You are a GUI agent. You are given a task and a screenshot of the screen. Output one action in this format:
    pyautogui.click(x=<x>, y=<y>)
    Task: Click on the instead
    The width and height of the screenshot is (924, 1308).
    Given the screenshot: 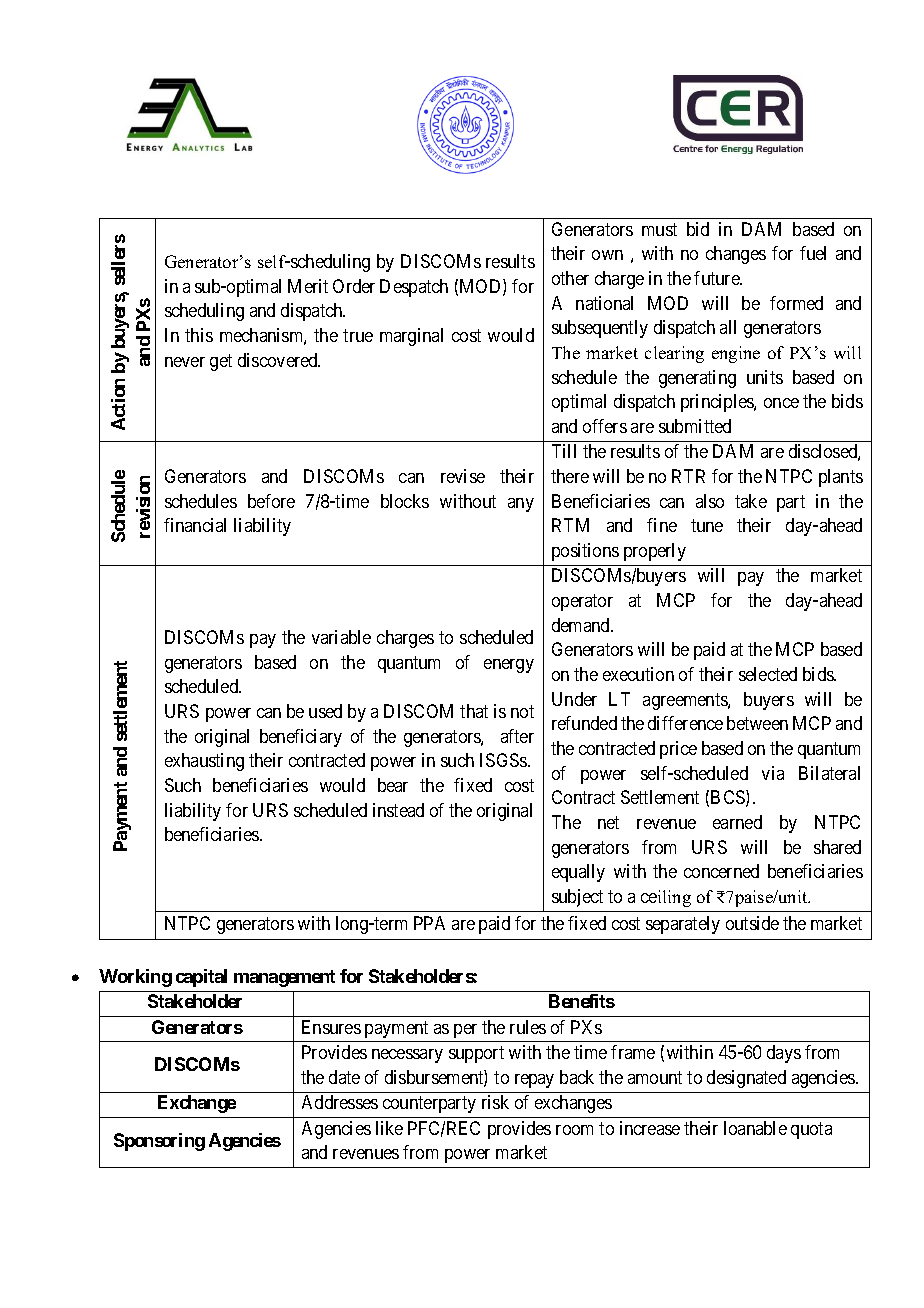 What is the action you would take?
    pyautogui.click(x=398, y=810)
